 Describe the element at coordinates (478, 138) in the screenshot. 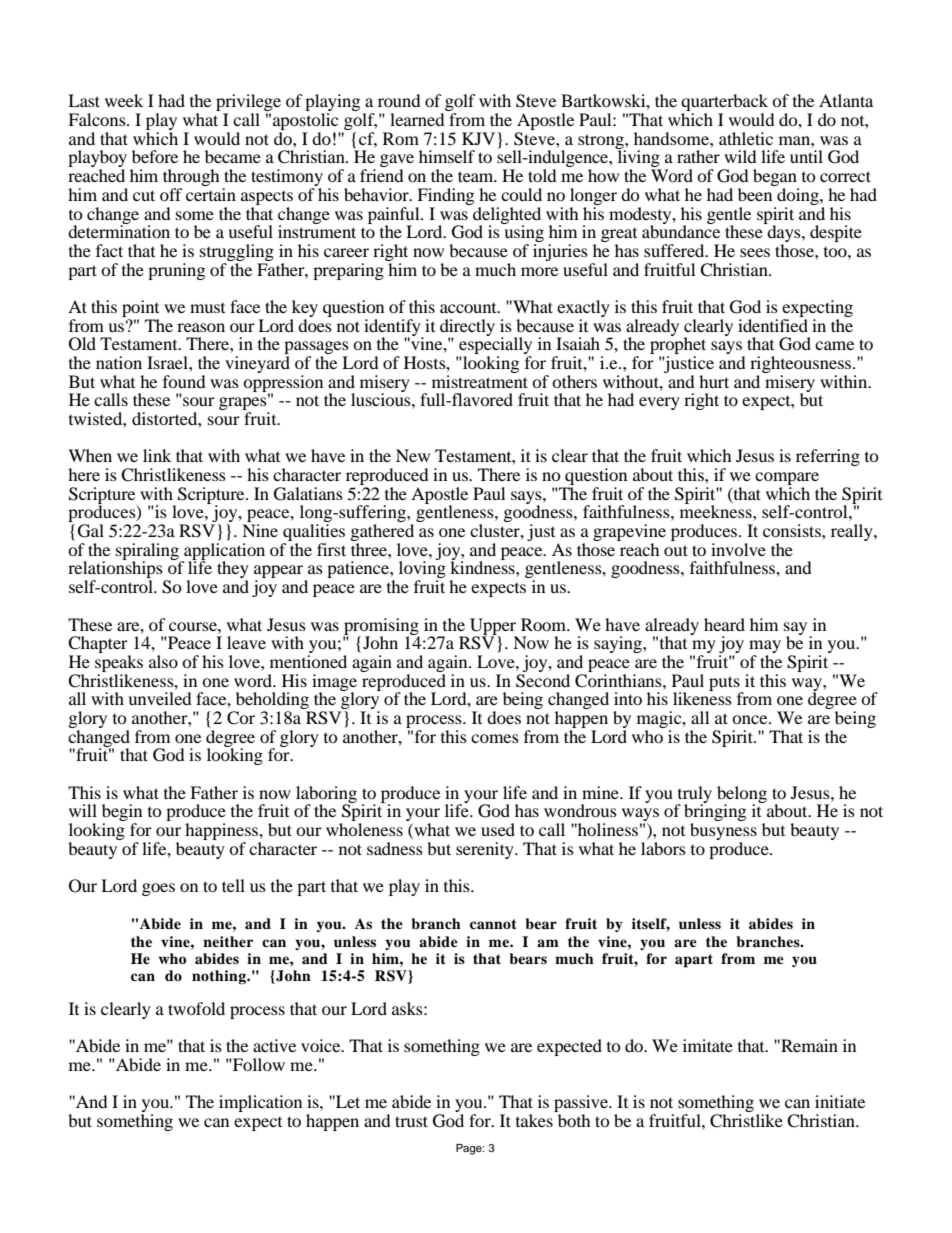

I see `KJV` at that location.
